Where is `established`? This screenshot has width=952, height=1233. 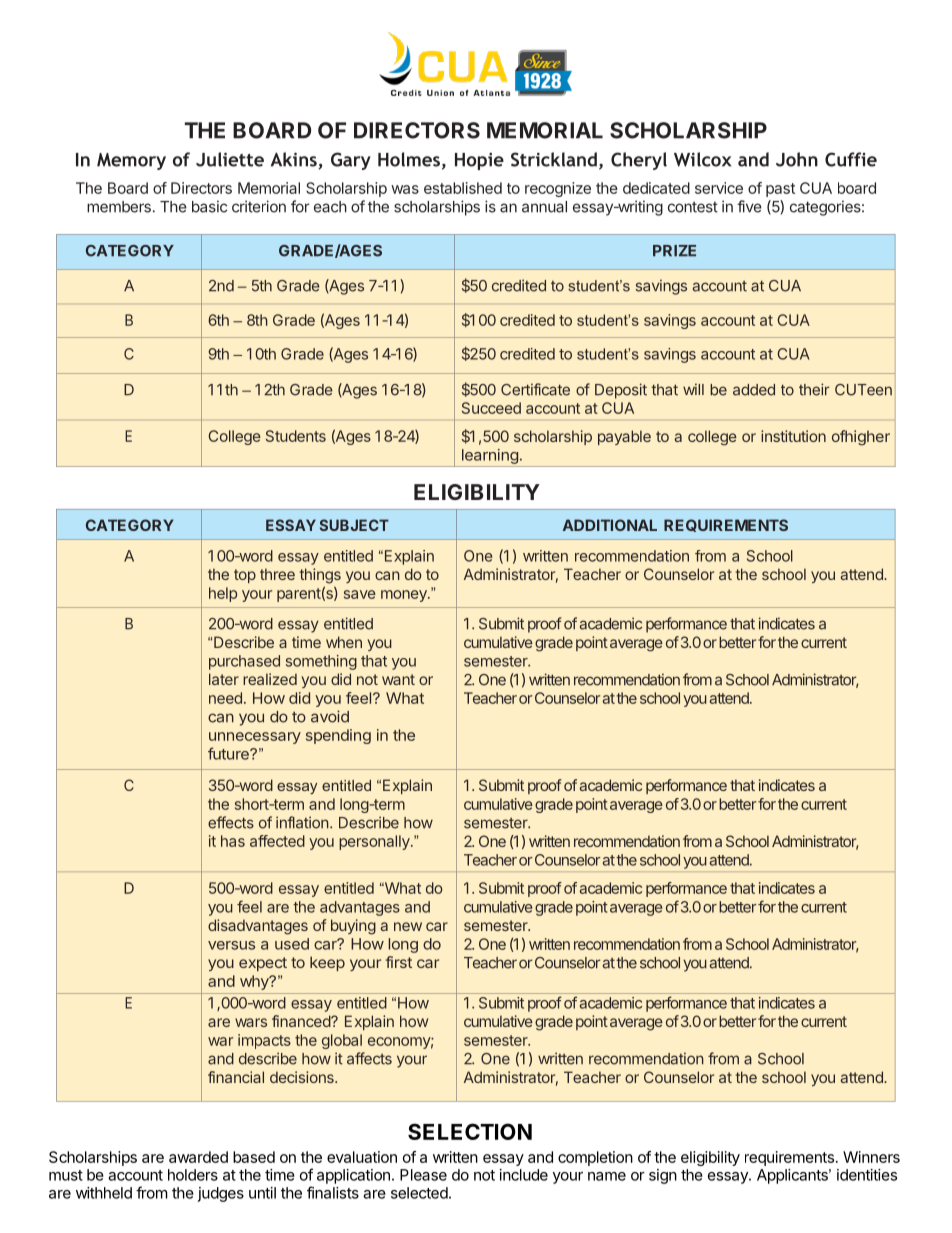 established is located at coordinates (463, 188).
